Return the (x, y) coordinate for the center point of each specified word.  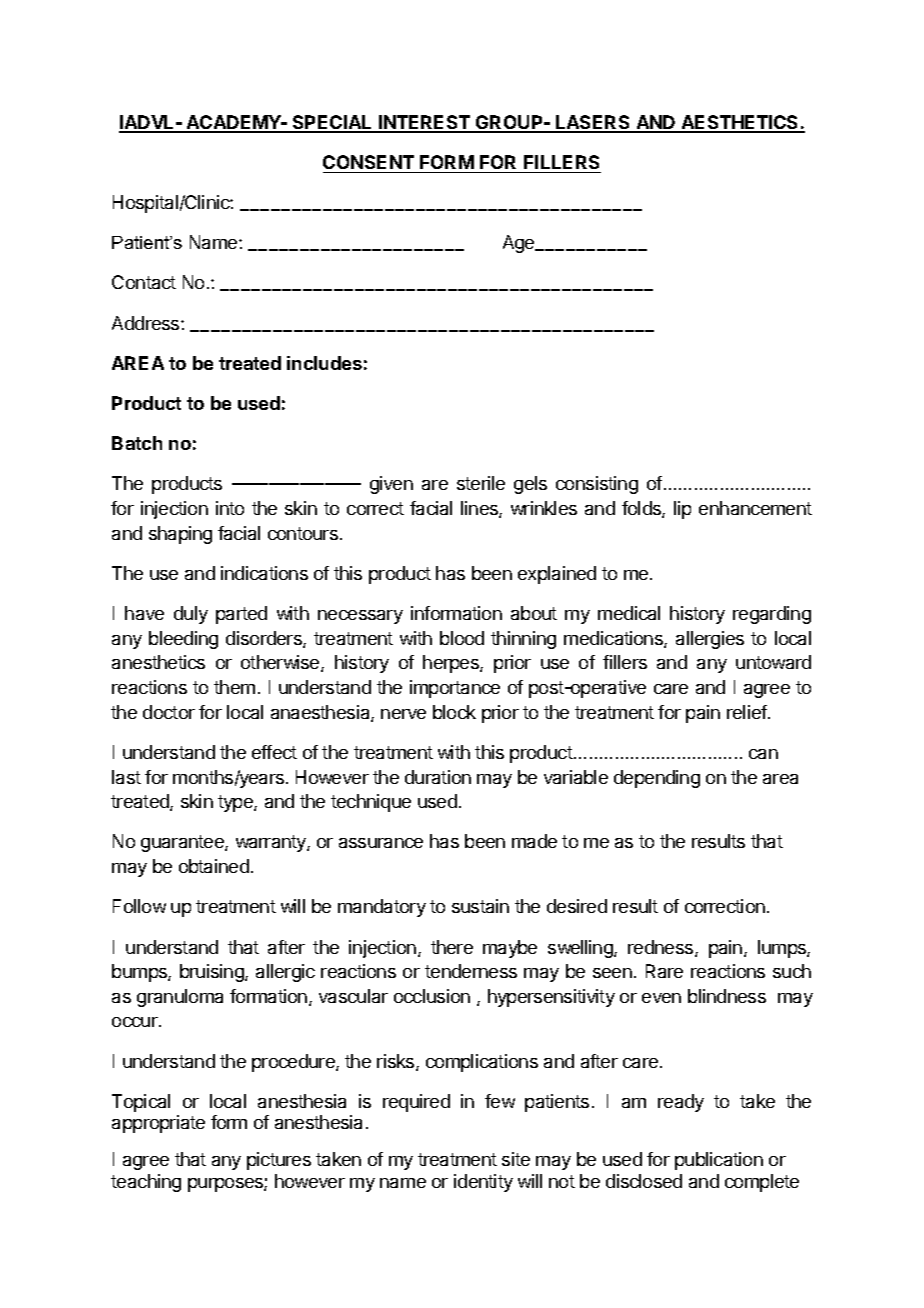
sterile (481, 483)
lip (682, 510)
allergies (710, 640)
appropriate (158, 1124)
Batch (137, 443)
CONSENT (368, 162)
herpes (452, 664)
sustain (480, 906)
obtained (214, 866)
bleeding (183, 640)
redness (662, 948)
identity (483, 1183)
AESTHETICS (740, 123)
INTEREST (424, 123)
